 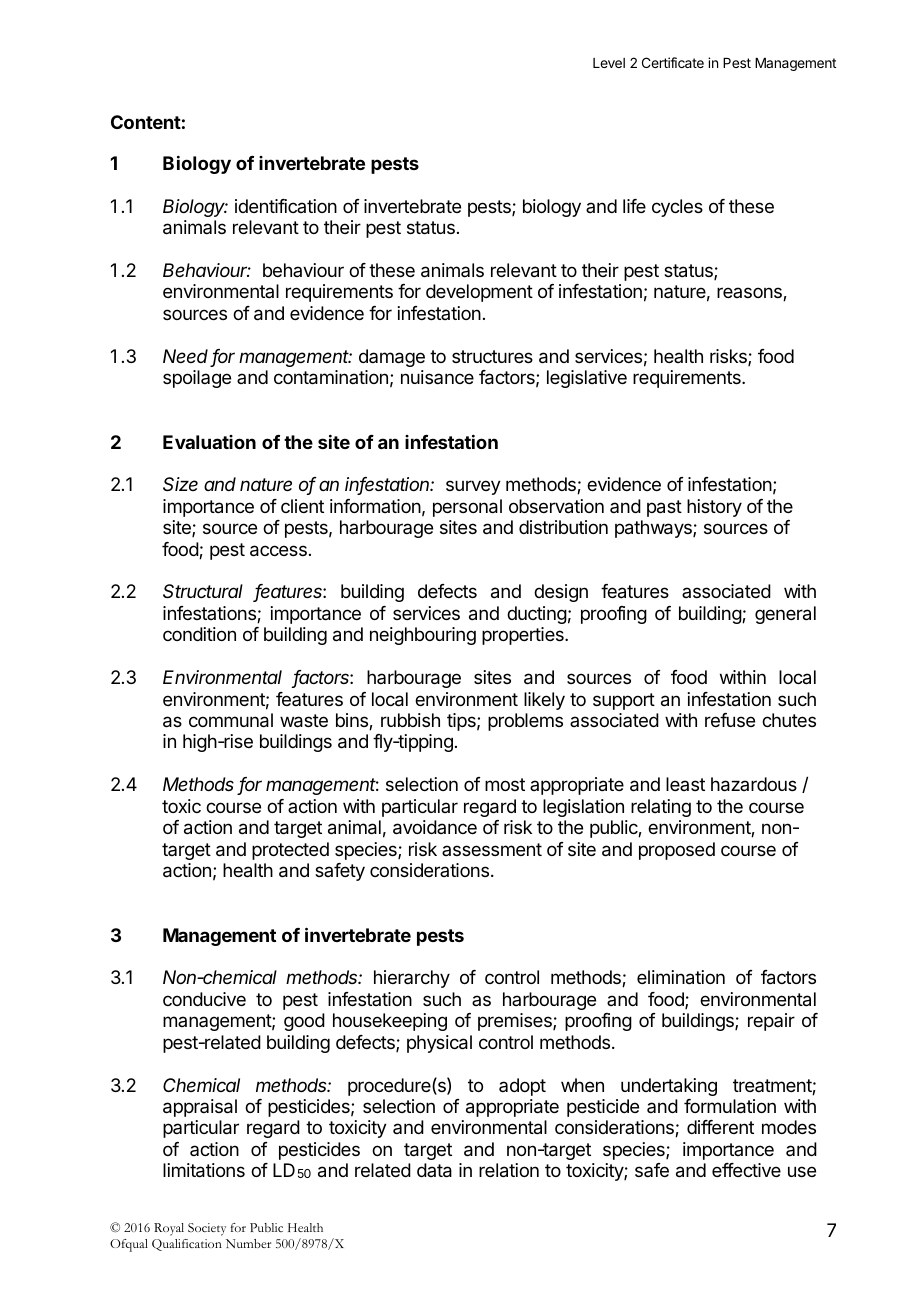 What do you see at coordinates (730, 720) in the page?
I see `refuse` at bounding box center [730, 720].
